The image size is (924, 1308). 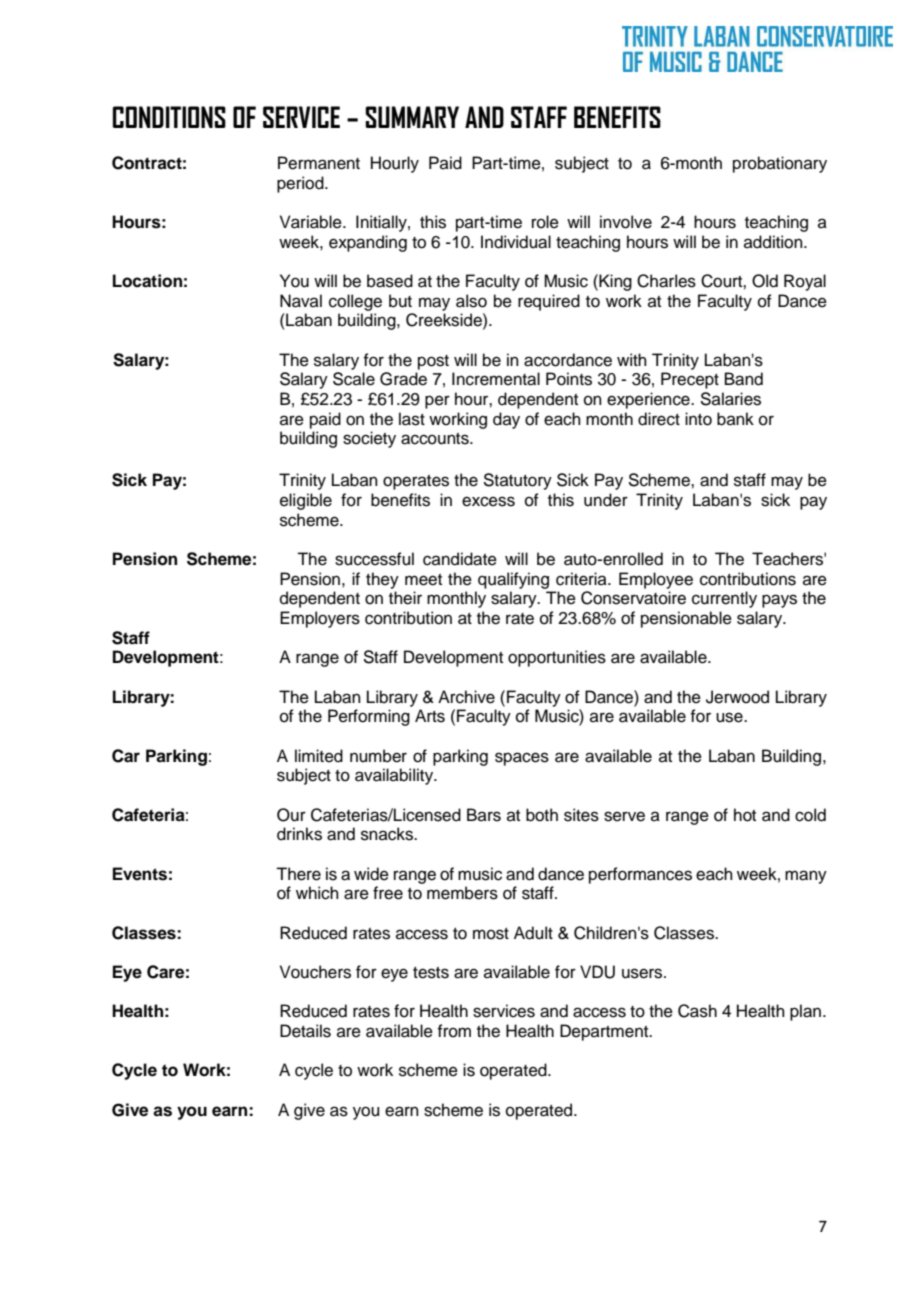 I want to click on limited, so click(x=319, y=756).
